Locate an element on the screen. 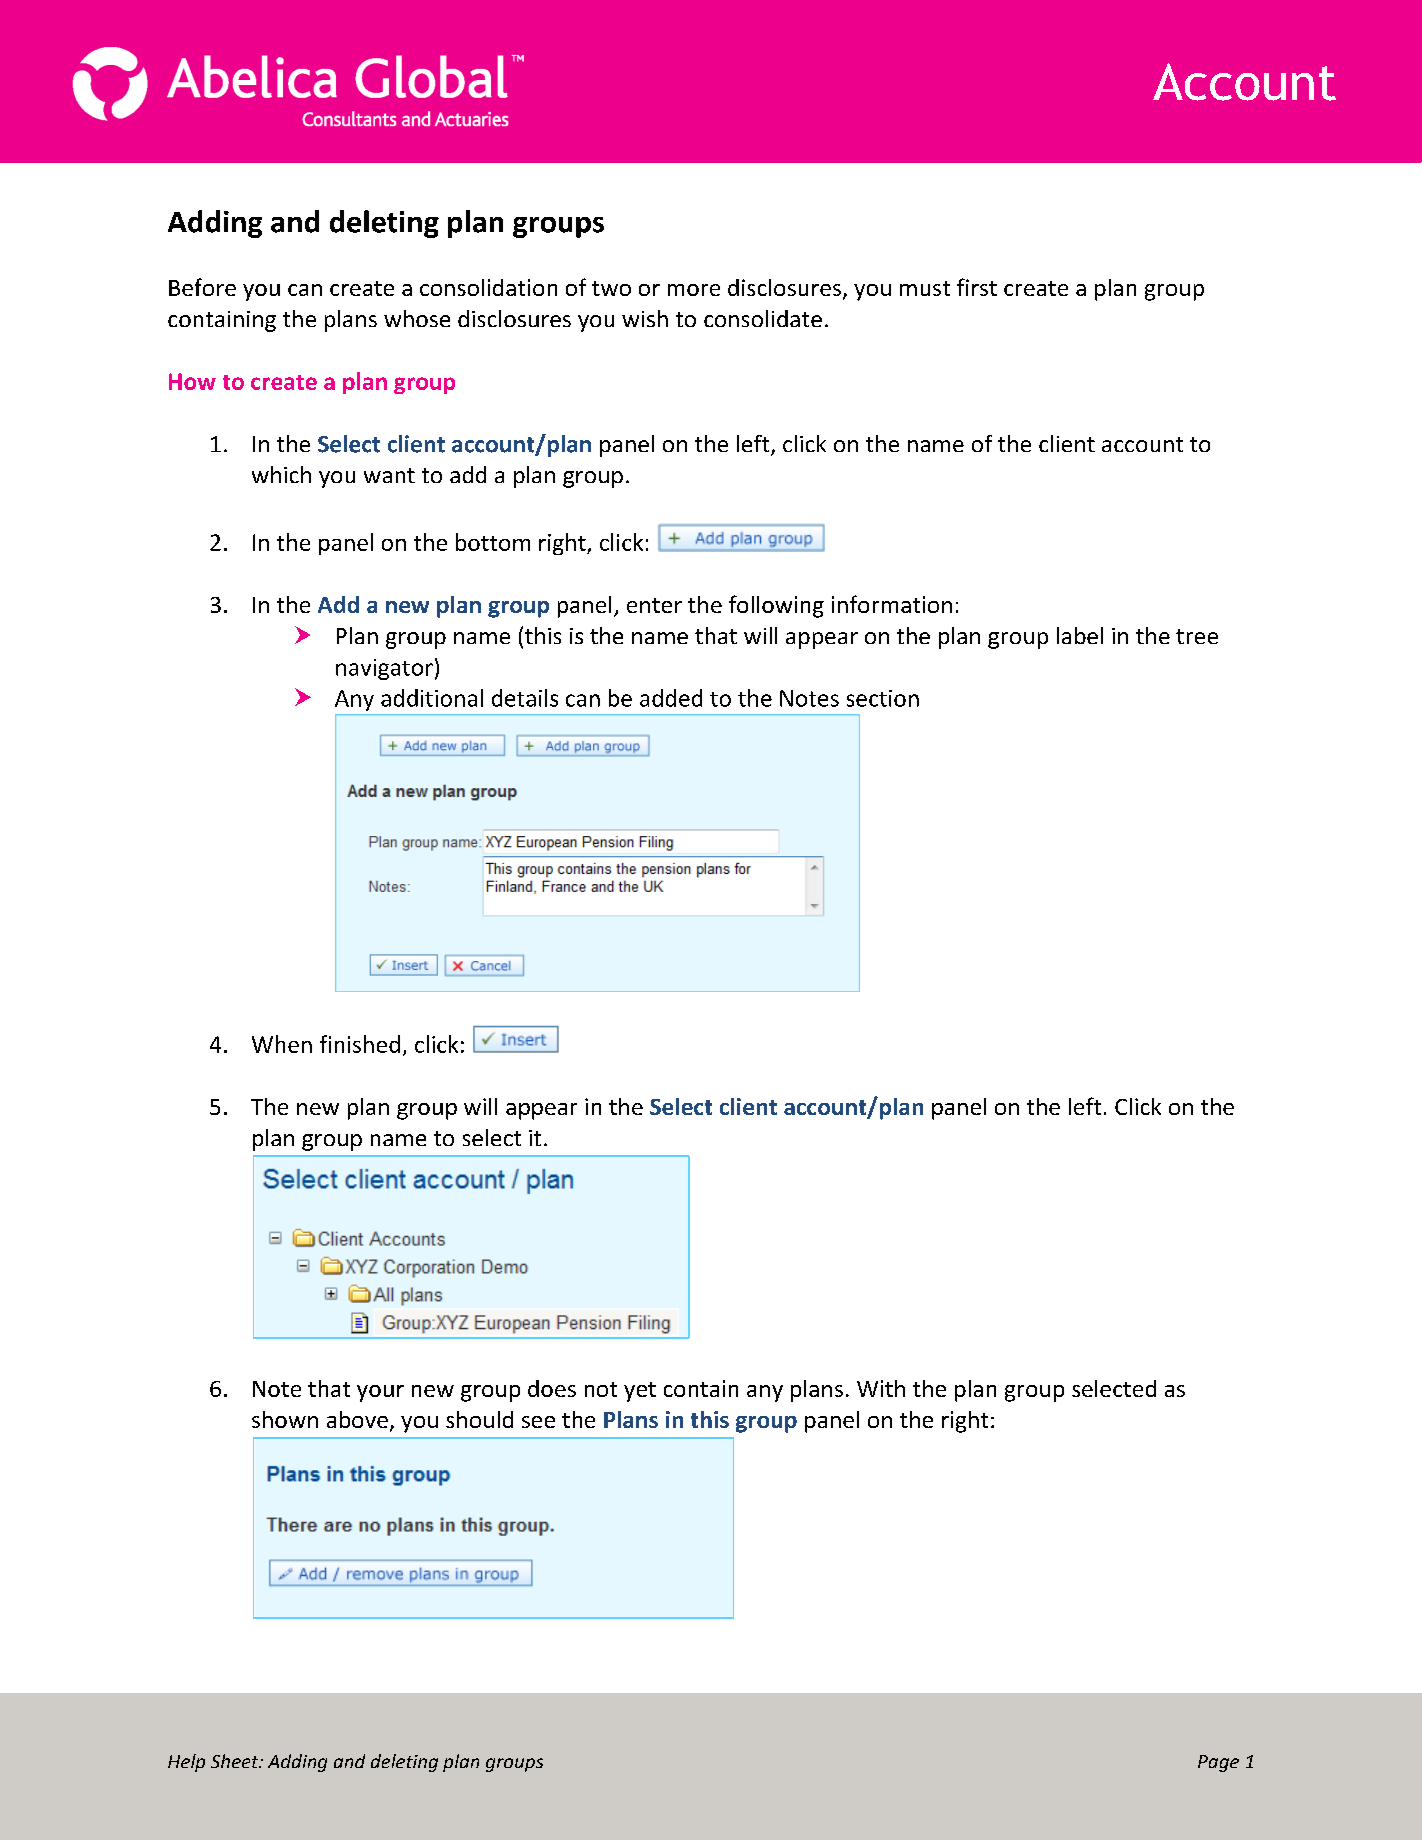 This screenshot has width=1422, height=1840. With is located at coordinates (881, 1388).
